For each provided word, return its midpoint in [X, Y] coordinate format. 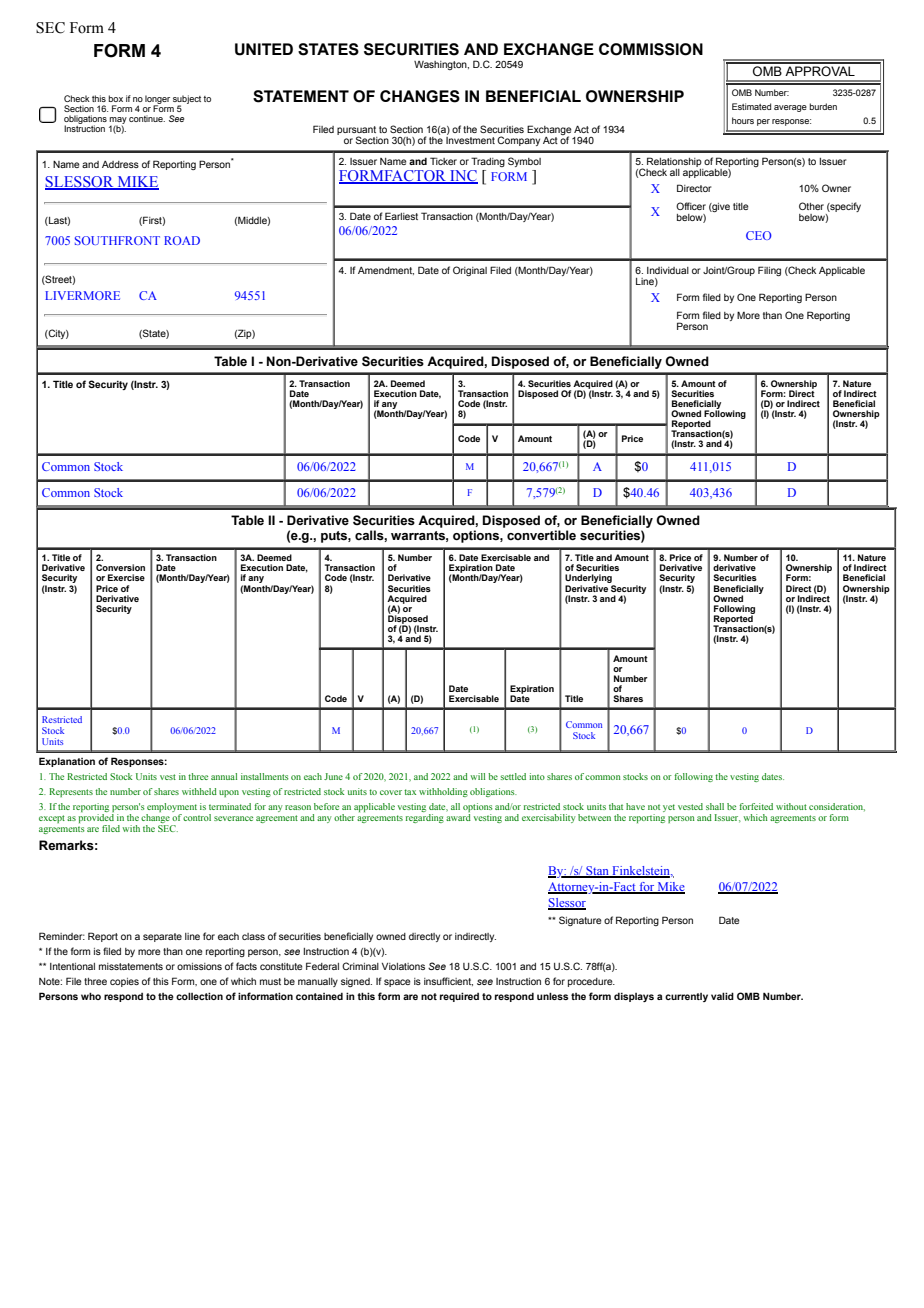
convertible [541, 535]
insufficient [448, 981]
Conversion [120, 567]
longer [157, 100]
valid [722, 996]
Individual [668, 270]
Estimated [751, 106]
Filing [769, 271]
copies [124, 982]
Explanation [67, 762]
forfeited [756, 806]
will [477, 776]
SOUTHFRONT [117, 240]
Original [470, 271]
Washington [441, 65]
